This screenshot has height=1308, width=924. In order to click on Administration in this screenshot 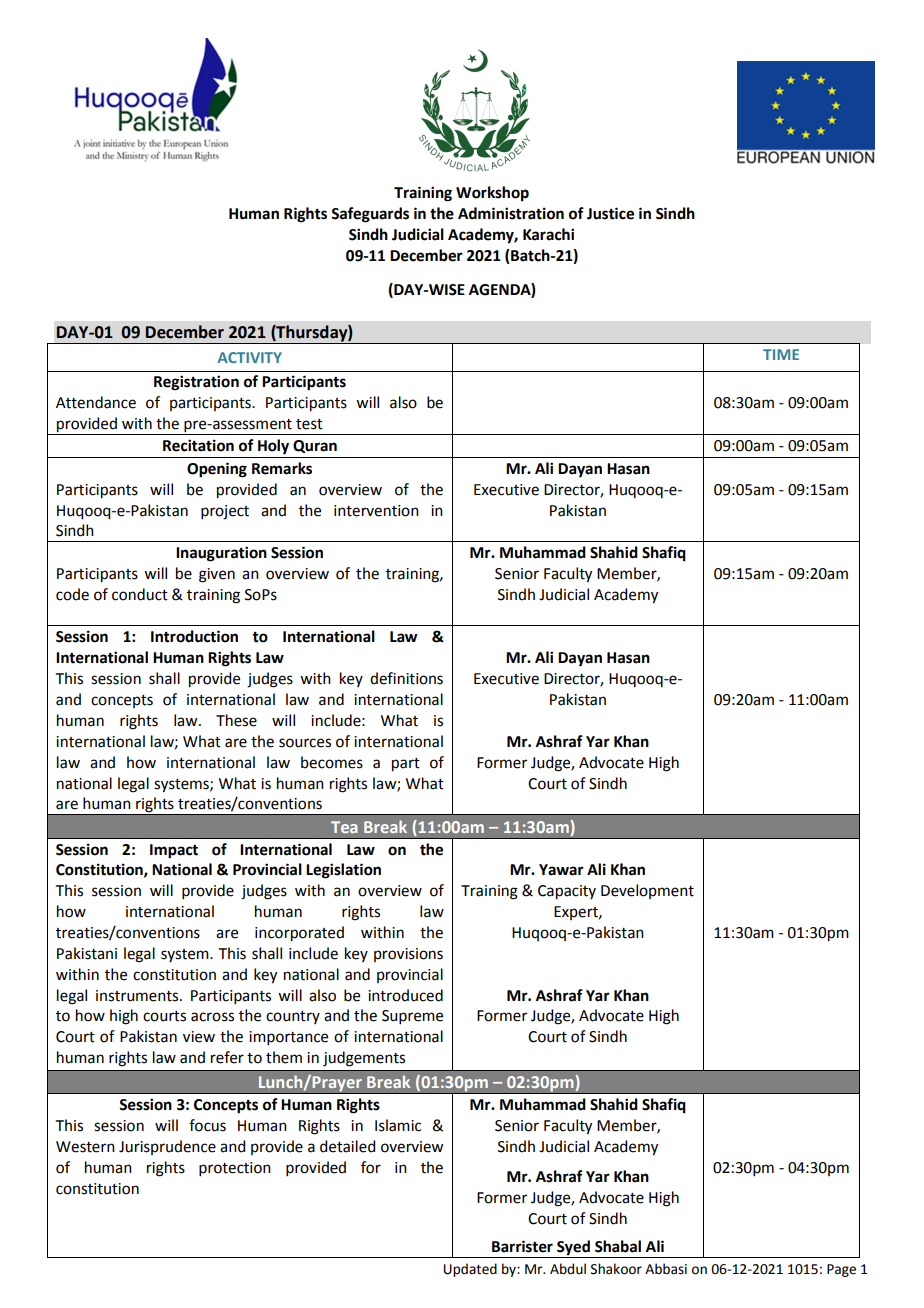, I will do `click(511, 213)`.
